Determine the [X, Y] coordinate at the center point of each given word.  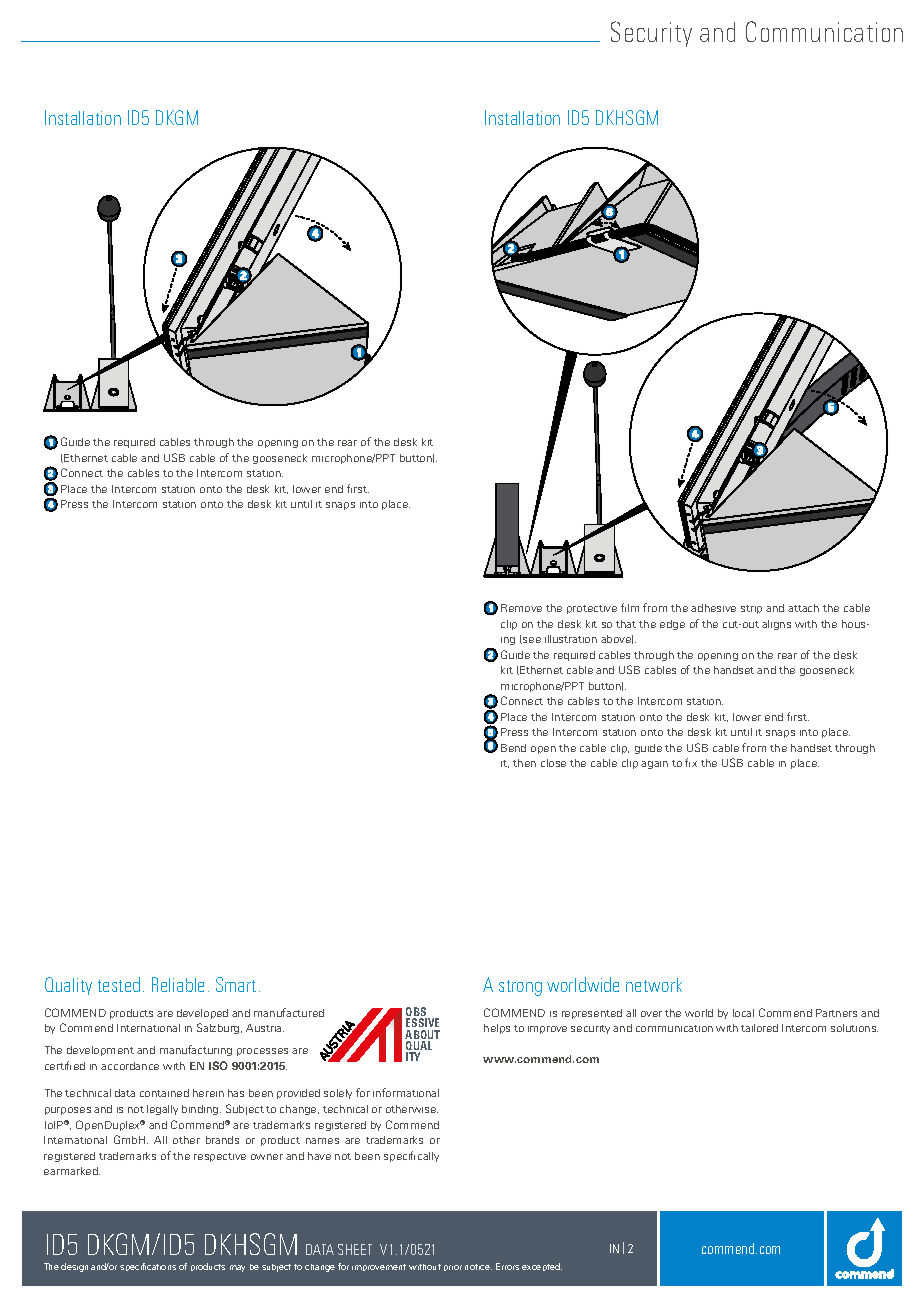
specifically [411, 1156]
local [743, 1013]
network [654, 985]
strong [520, 988]
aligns [776, 625]
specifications [148, 1267]
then [524, 763]
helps [497, 1029]
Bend [513, 748]
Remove [521, 608]
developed [202, 1014]
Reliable [178, 984]
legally [162, 1110]
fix [691, 762]
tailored [759, 1028]
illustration [571, 639]
